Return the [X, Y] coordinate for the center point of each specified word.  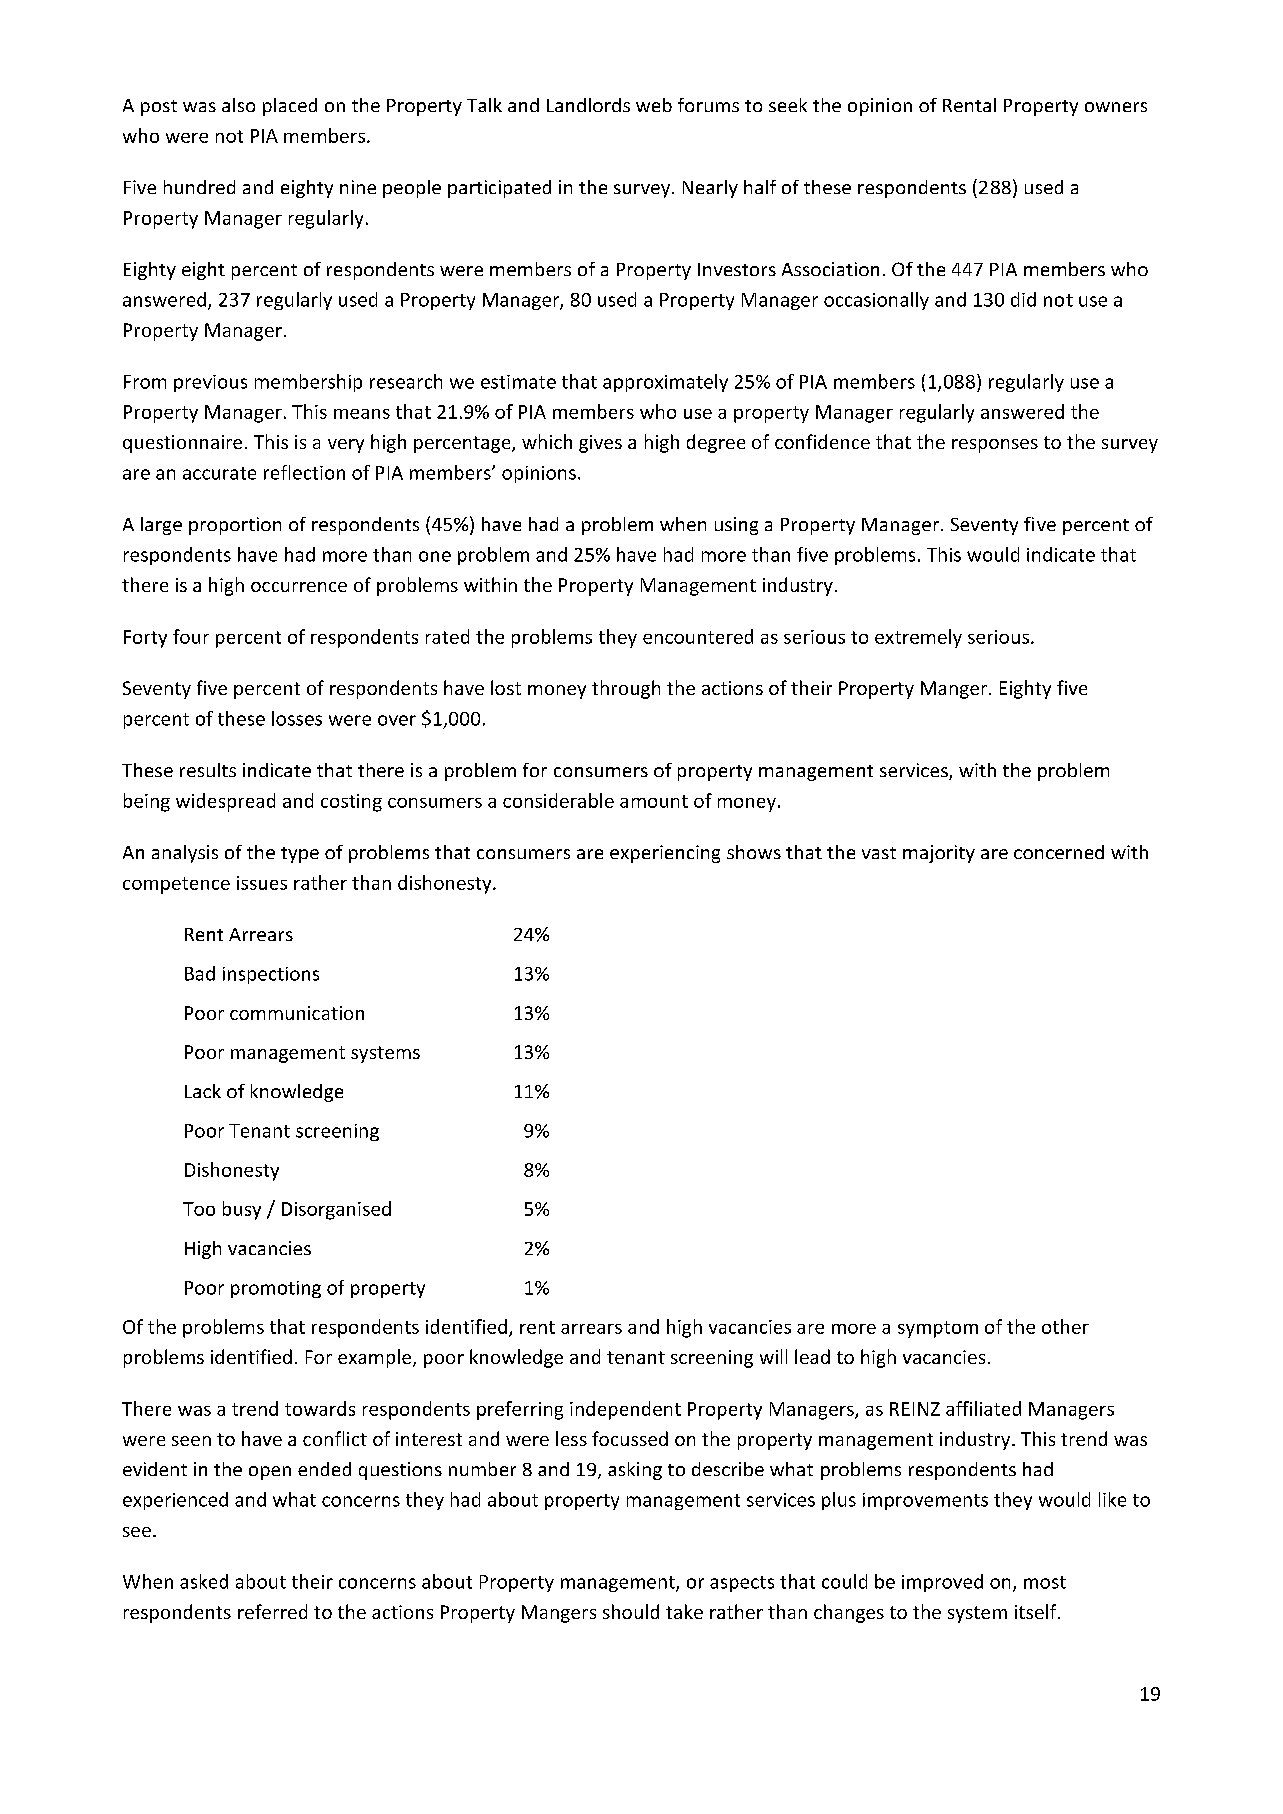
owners [1116, 107]
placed [290, 107]
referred [272, 1611]
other [1065, 1326]
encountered [698, 636]
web [654, 105]
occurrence [299, 587]
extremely [918, 638]
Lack [203, 1091]
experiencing [665, 854]
